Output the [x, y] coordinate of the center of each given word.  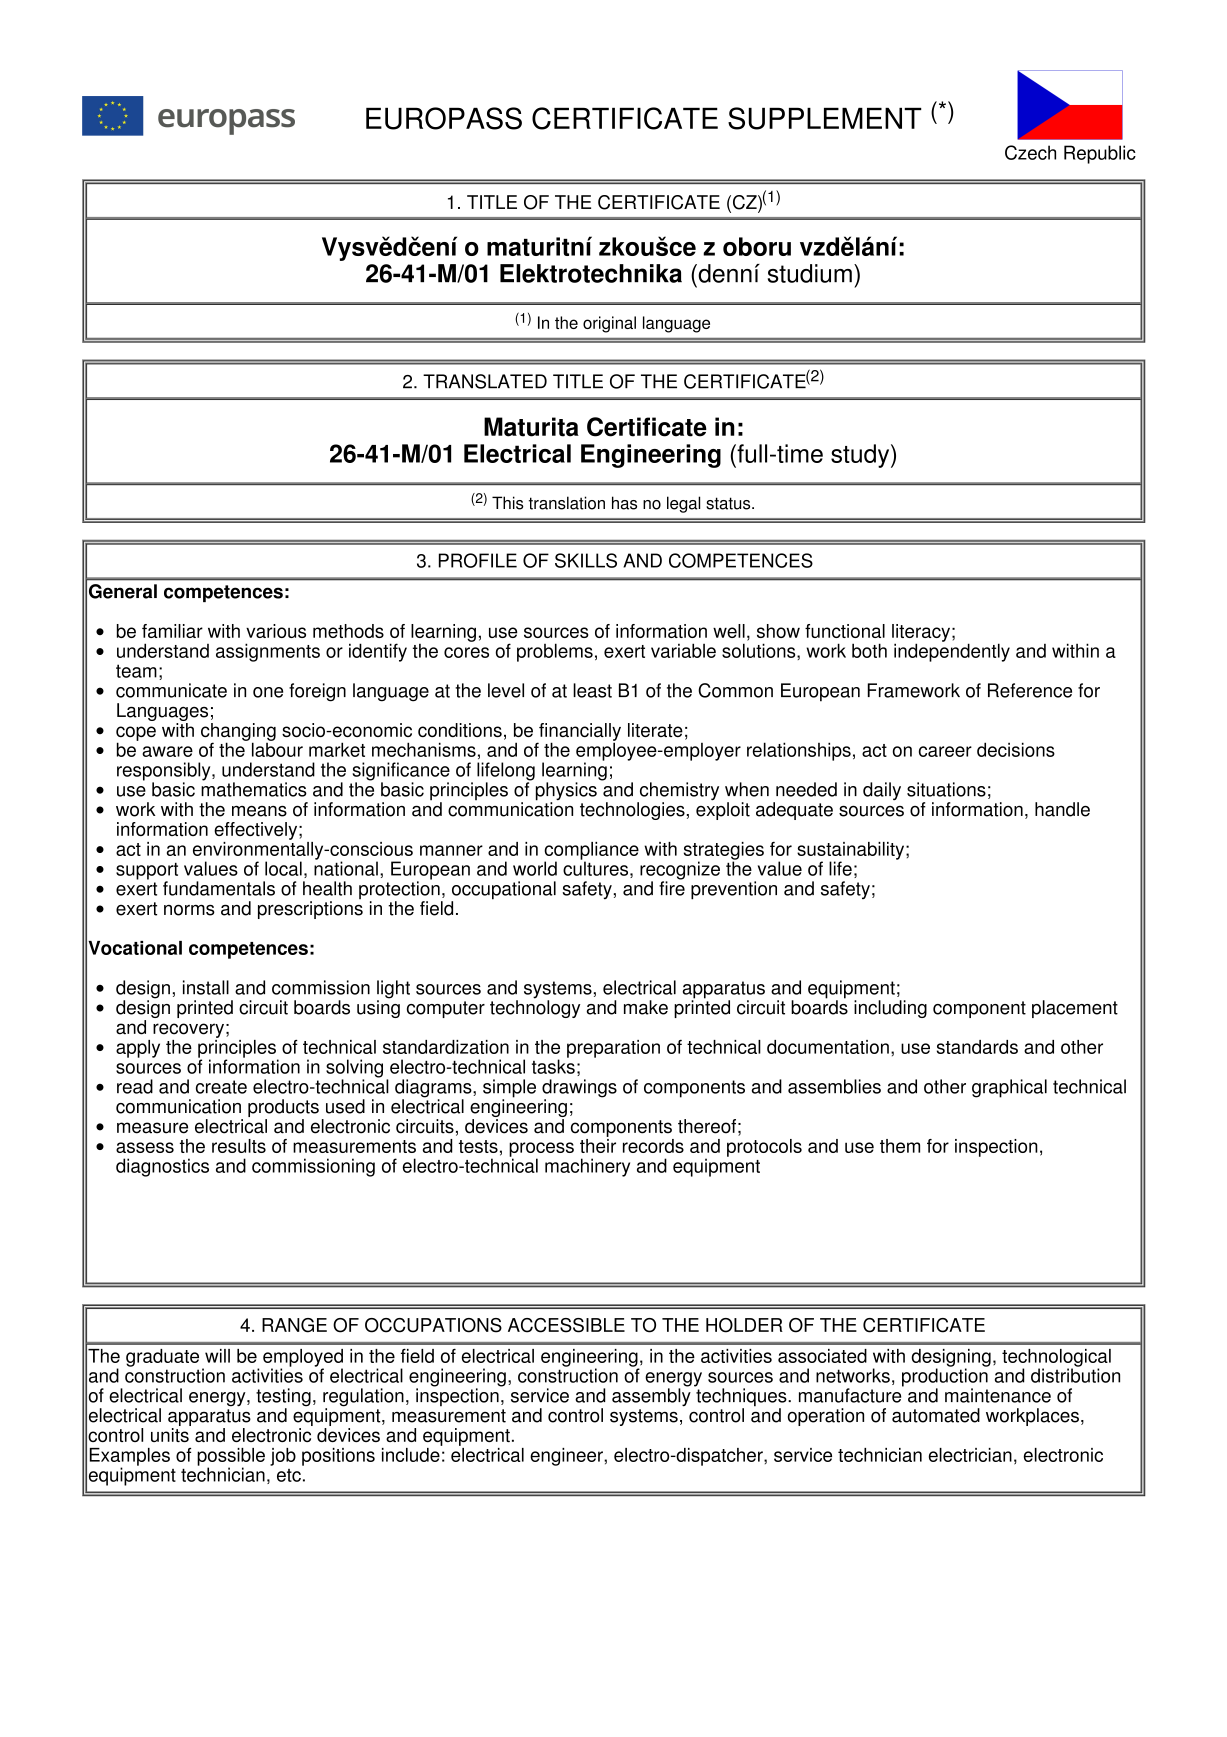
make [646, 1007]
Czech [1030, 152]
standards [977, 1047]
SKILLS [586, 560]
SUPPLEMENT [825, 118]
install [206, 987]
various [276, 631]
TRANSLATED [485, 381]
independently [952, 651]
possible [231, 1458]
